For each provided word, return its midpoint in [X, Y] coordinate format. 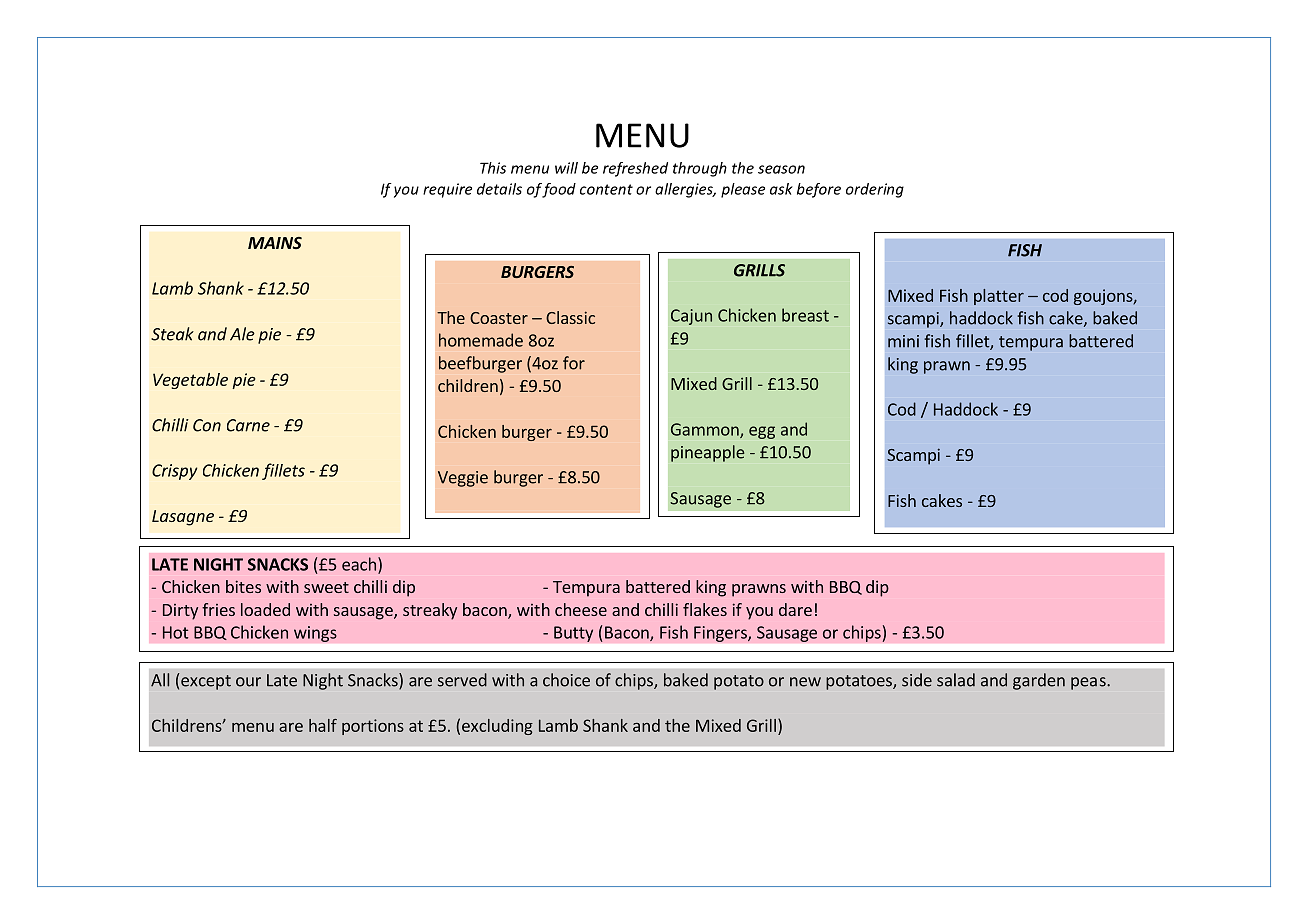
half [323, 725]
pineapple [708, 453]
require [447, 190]
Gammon [706, 430]
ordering [875, 190]
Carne [248, 425]
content [606, 189]
